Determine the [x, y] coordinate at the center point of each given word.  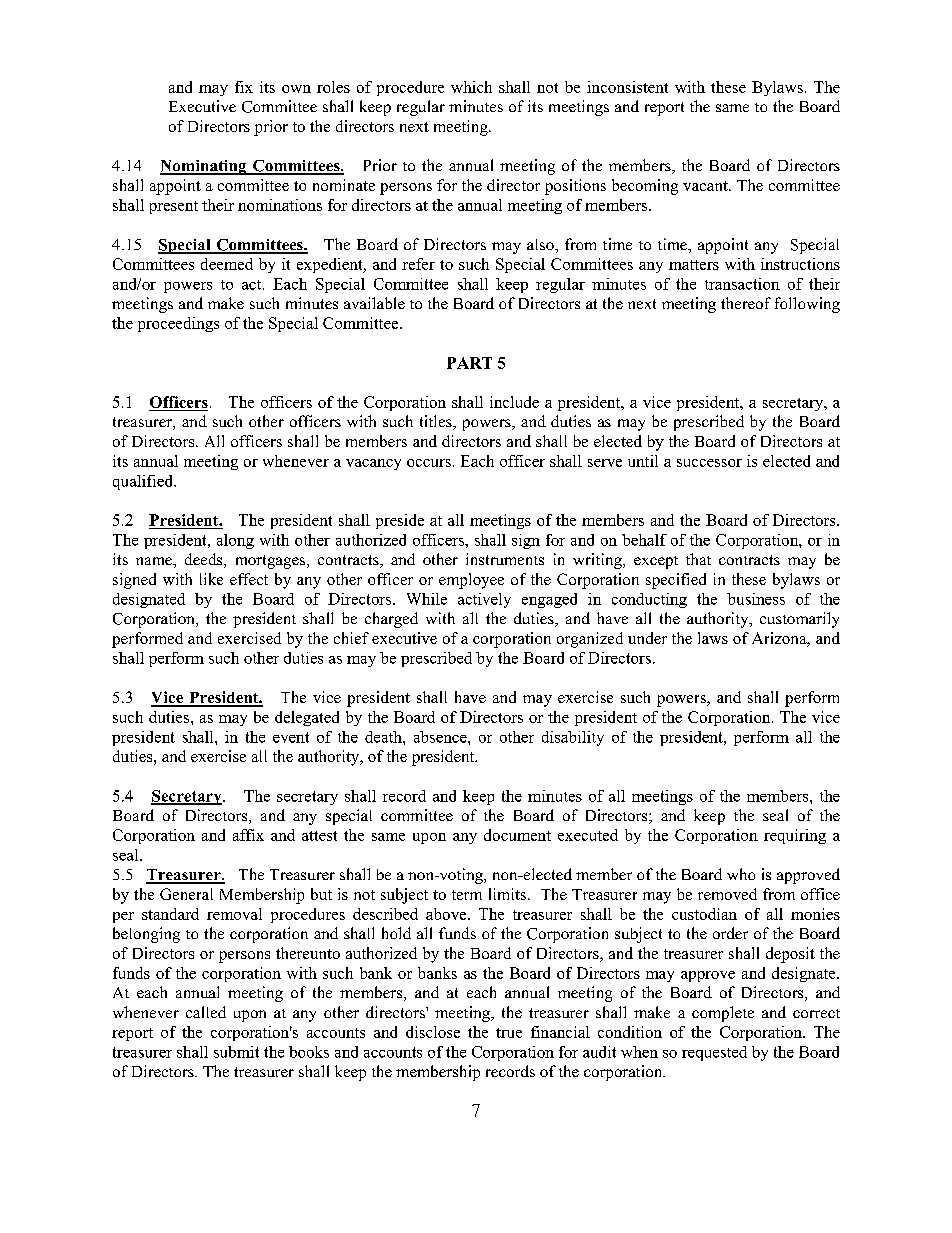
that [698, 559]
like [211, 579]
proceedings [178, 324]
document [517, 835]
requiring [795, 836]
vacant [706, 186]
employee [471, 581]
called [206, 1012]
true [509, 1033]
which [471, 87]
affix [248, 835]
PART [469, 363]
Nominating [204, 167]
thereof [746, 303]
